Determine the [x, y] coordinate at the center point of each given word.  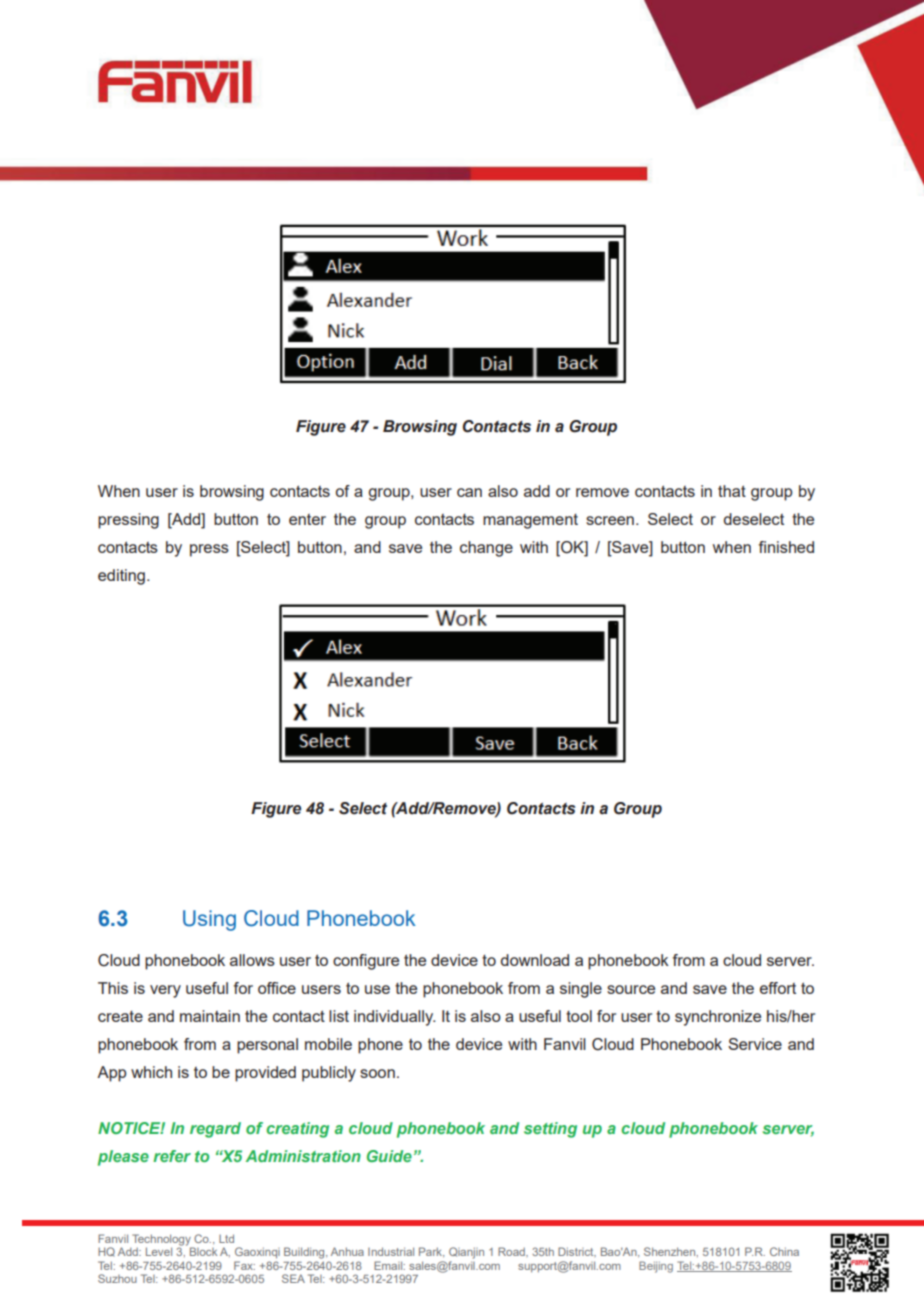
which [151, 1072]
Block [203, 1251]
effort [778, 988]
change [486, 549]
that [732, 491]
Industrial [391, 1251]
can [469, 492]
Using [209, 920]
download [535, 960]
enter [307, 519]
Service [755, 1044]
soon [377, 1073]
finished [786, 547]
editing [121, 577]
